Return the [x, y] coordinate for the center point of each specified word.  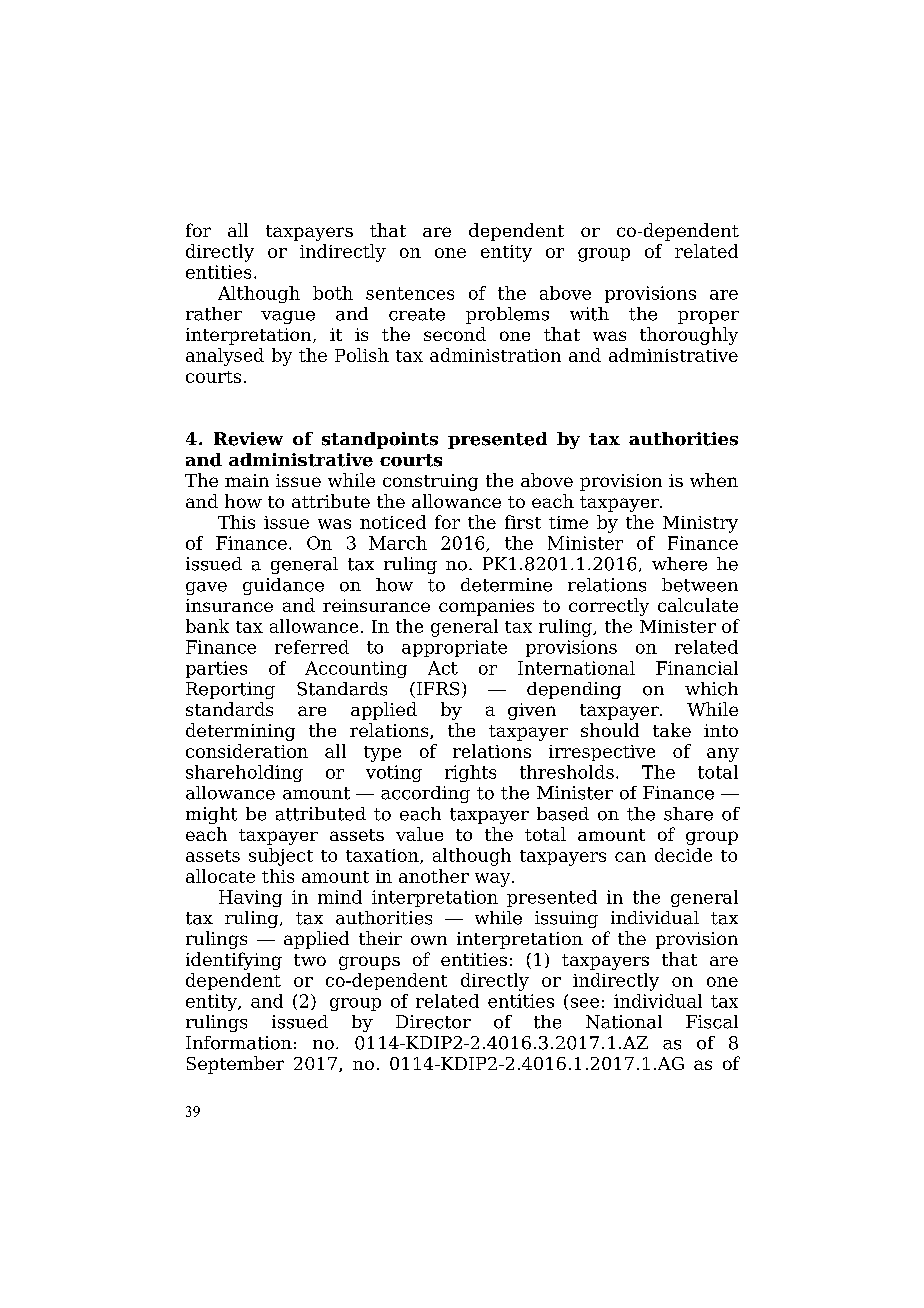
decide [683, 855]
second [455, 334]
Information [239, 1043]
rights [470, 773]
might [211, 815]
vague [288, 317]
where [679, 564]
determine [506, 585]
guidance [283, 586]
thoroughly [689, 336]
